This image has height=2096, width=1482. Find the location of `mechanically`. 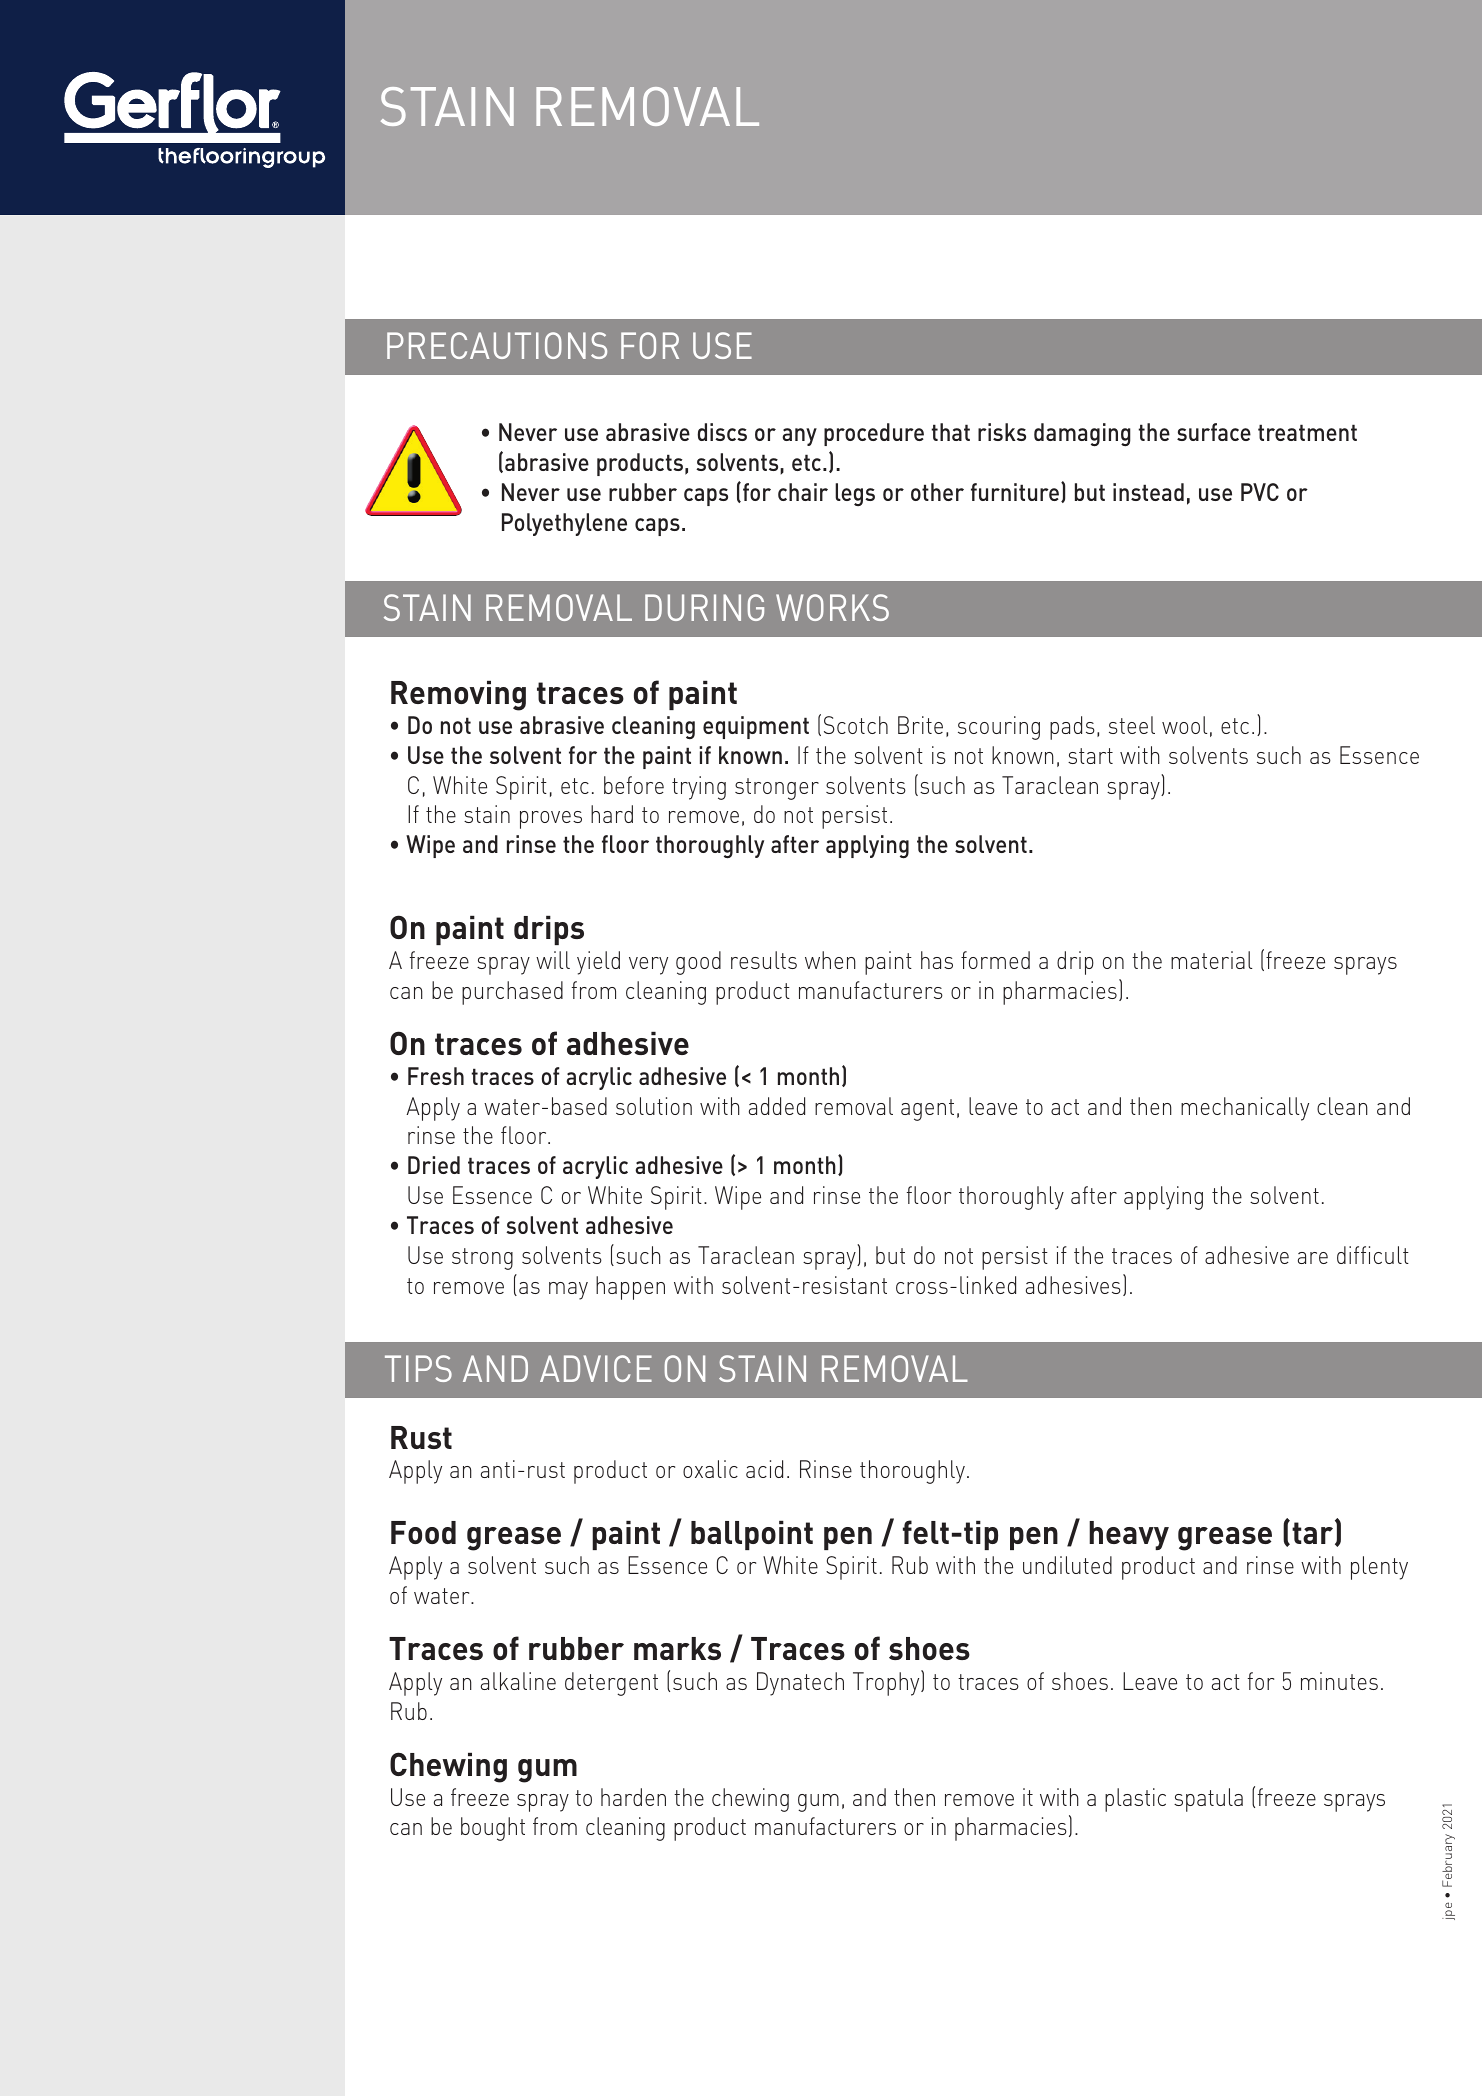

mechanically is located at coordinates (1245, 1109).
